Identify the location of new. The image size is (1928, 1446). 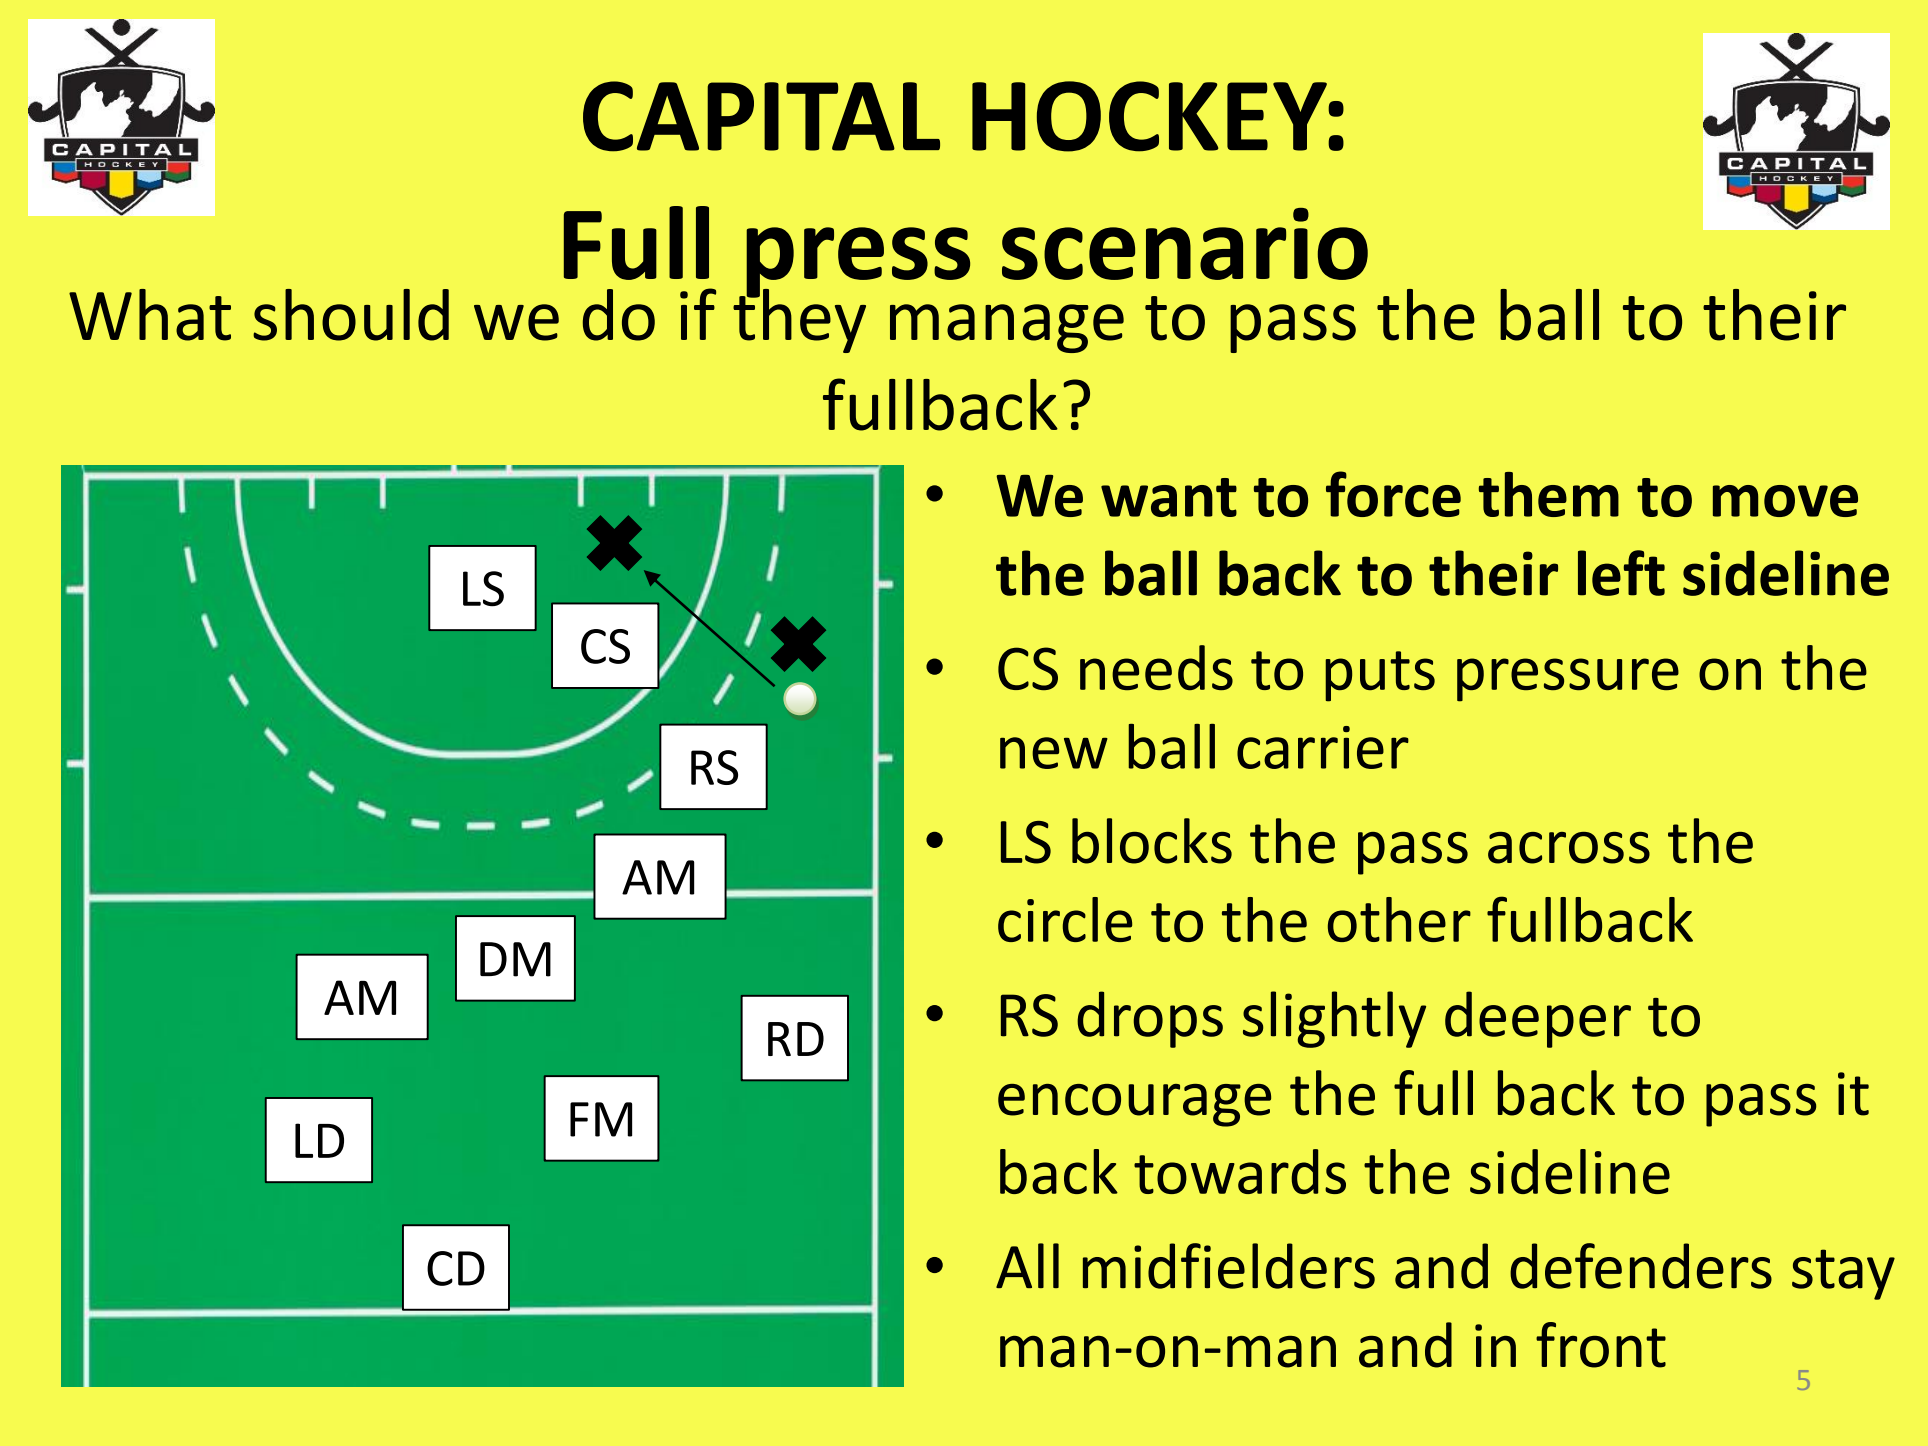
(1054, 753).
